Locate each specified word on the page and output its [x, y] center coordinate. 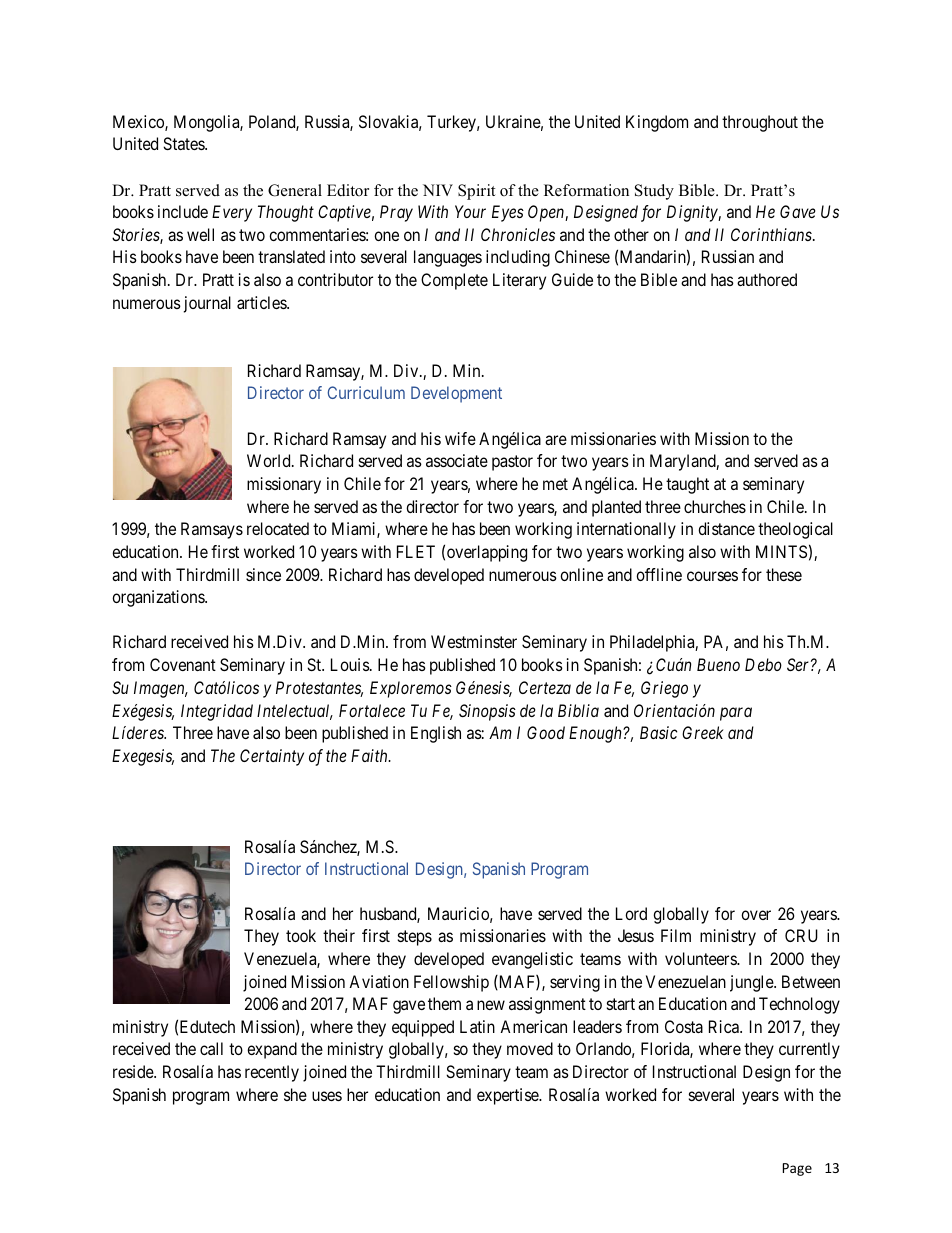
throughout [760, 123]
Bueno [718, 664]
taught [687, 485]
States [184, 143]
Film [676, 935]
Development [456, 394]
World [270, 460]
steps [415, 938]
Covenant [183, 664]
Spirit [476, 192]
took [301, 935]
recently [272, 1073]
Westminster [474, 641]
